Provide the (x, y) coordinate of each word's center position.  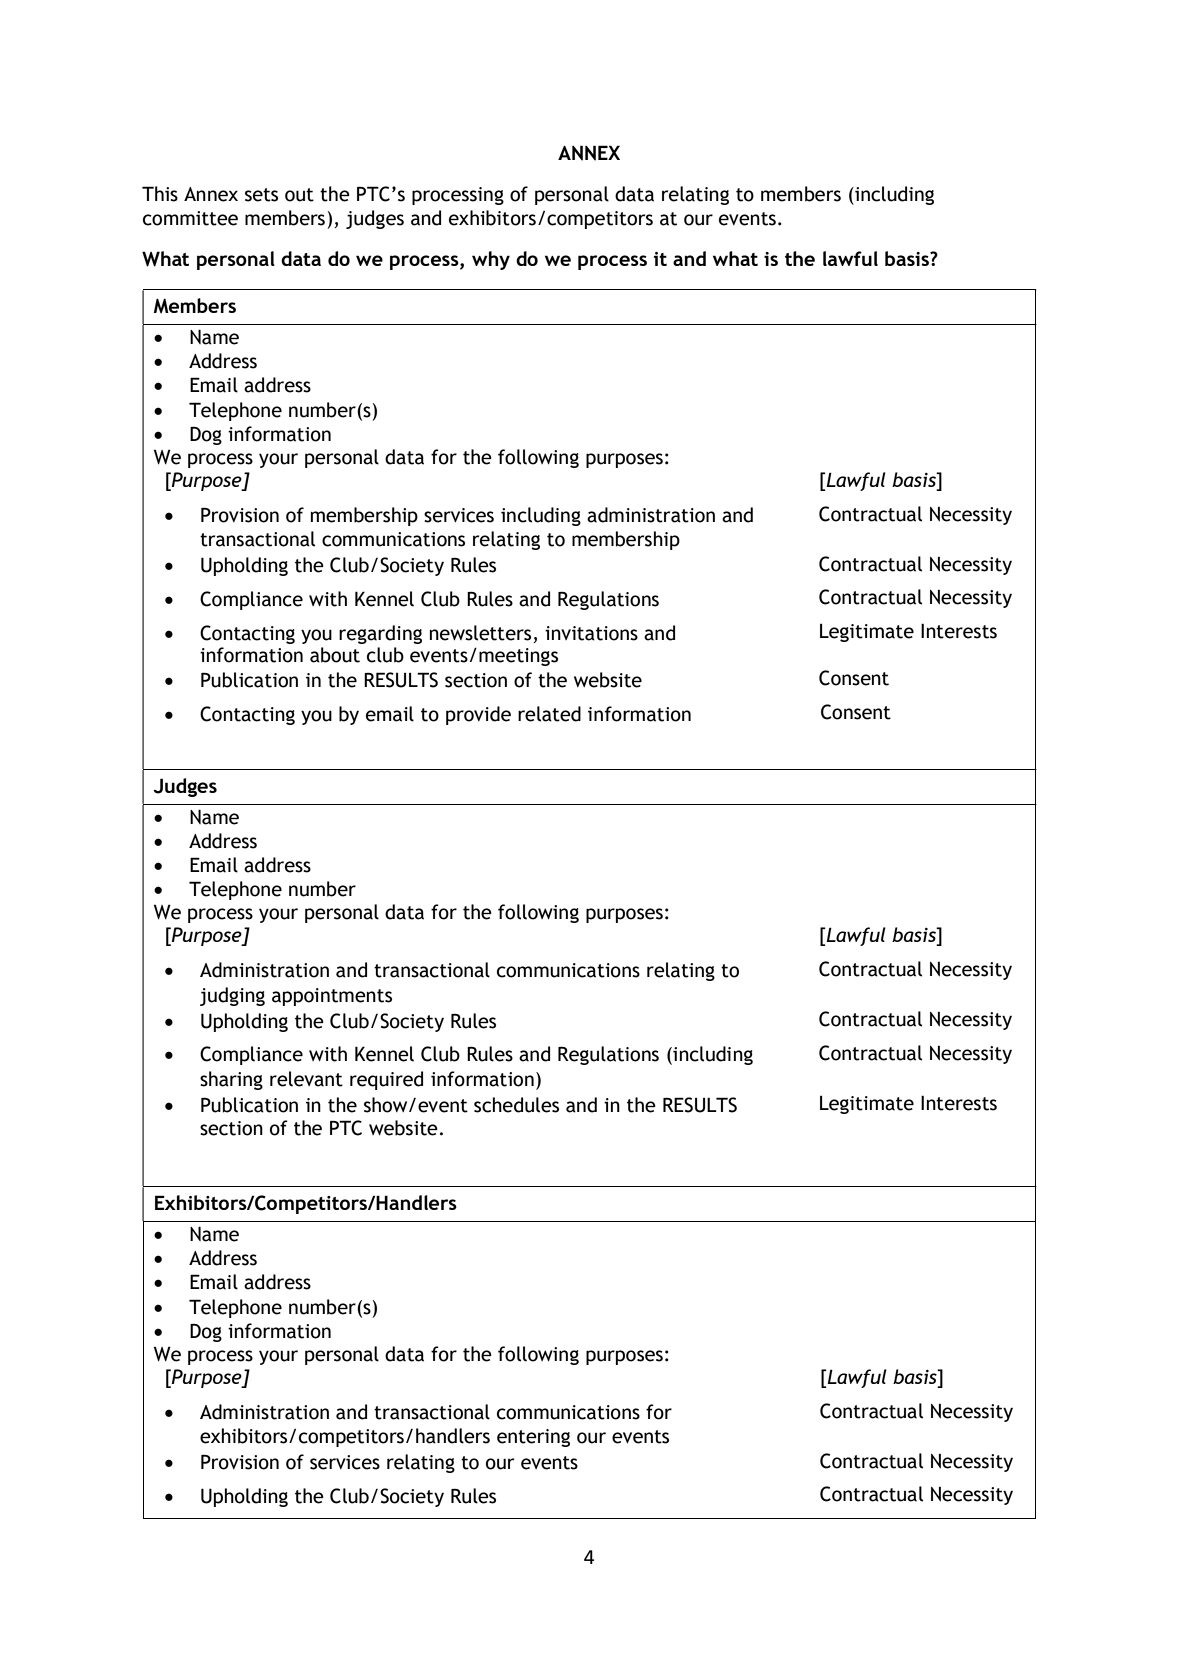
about (335, 655)
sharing (231, 1080)
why (491, 260)
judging (232, 996)
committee (190, 218)
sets (261, 195)
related (549, 714)
